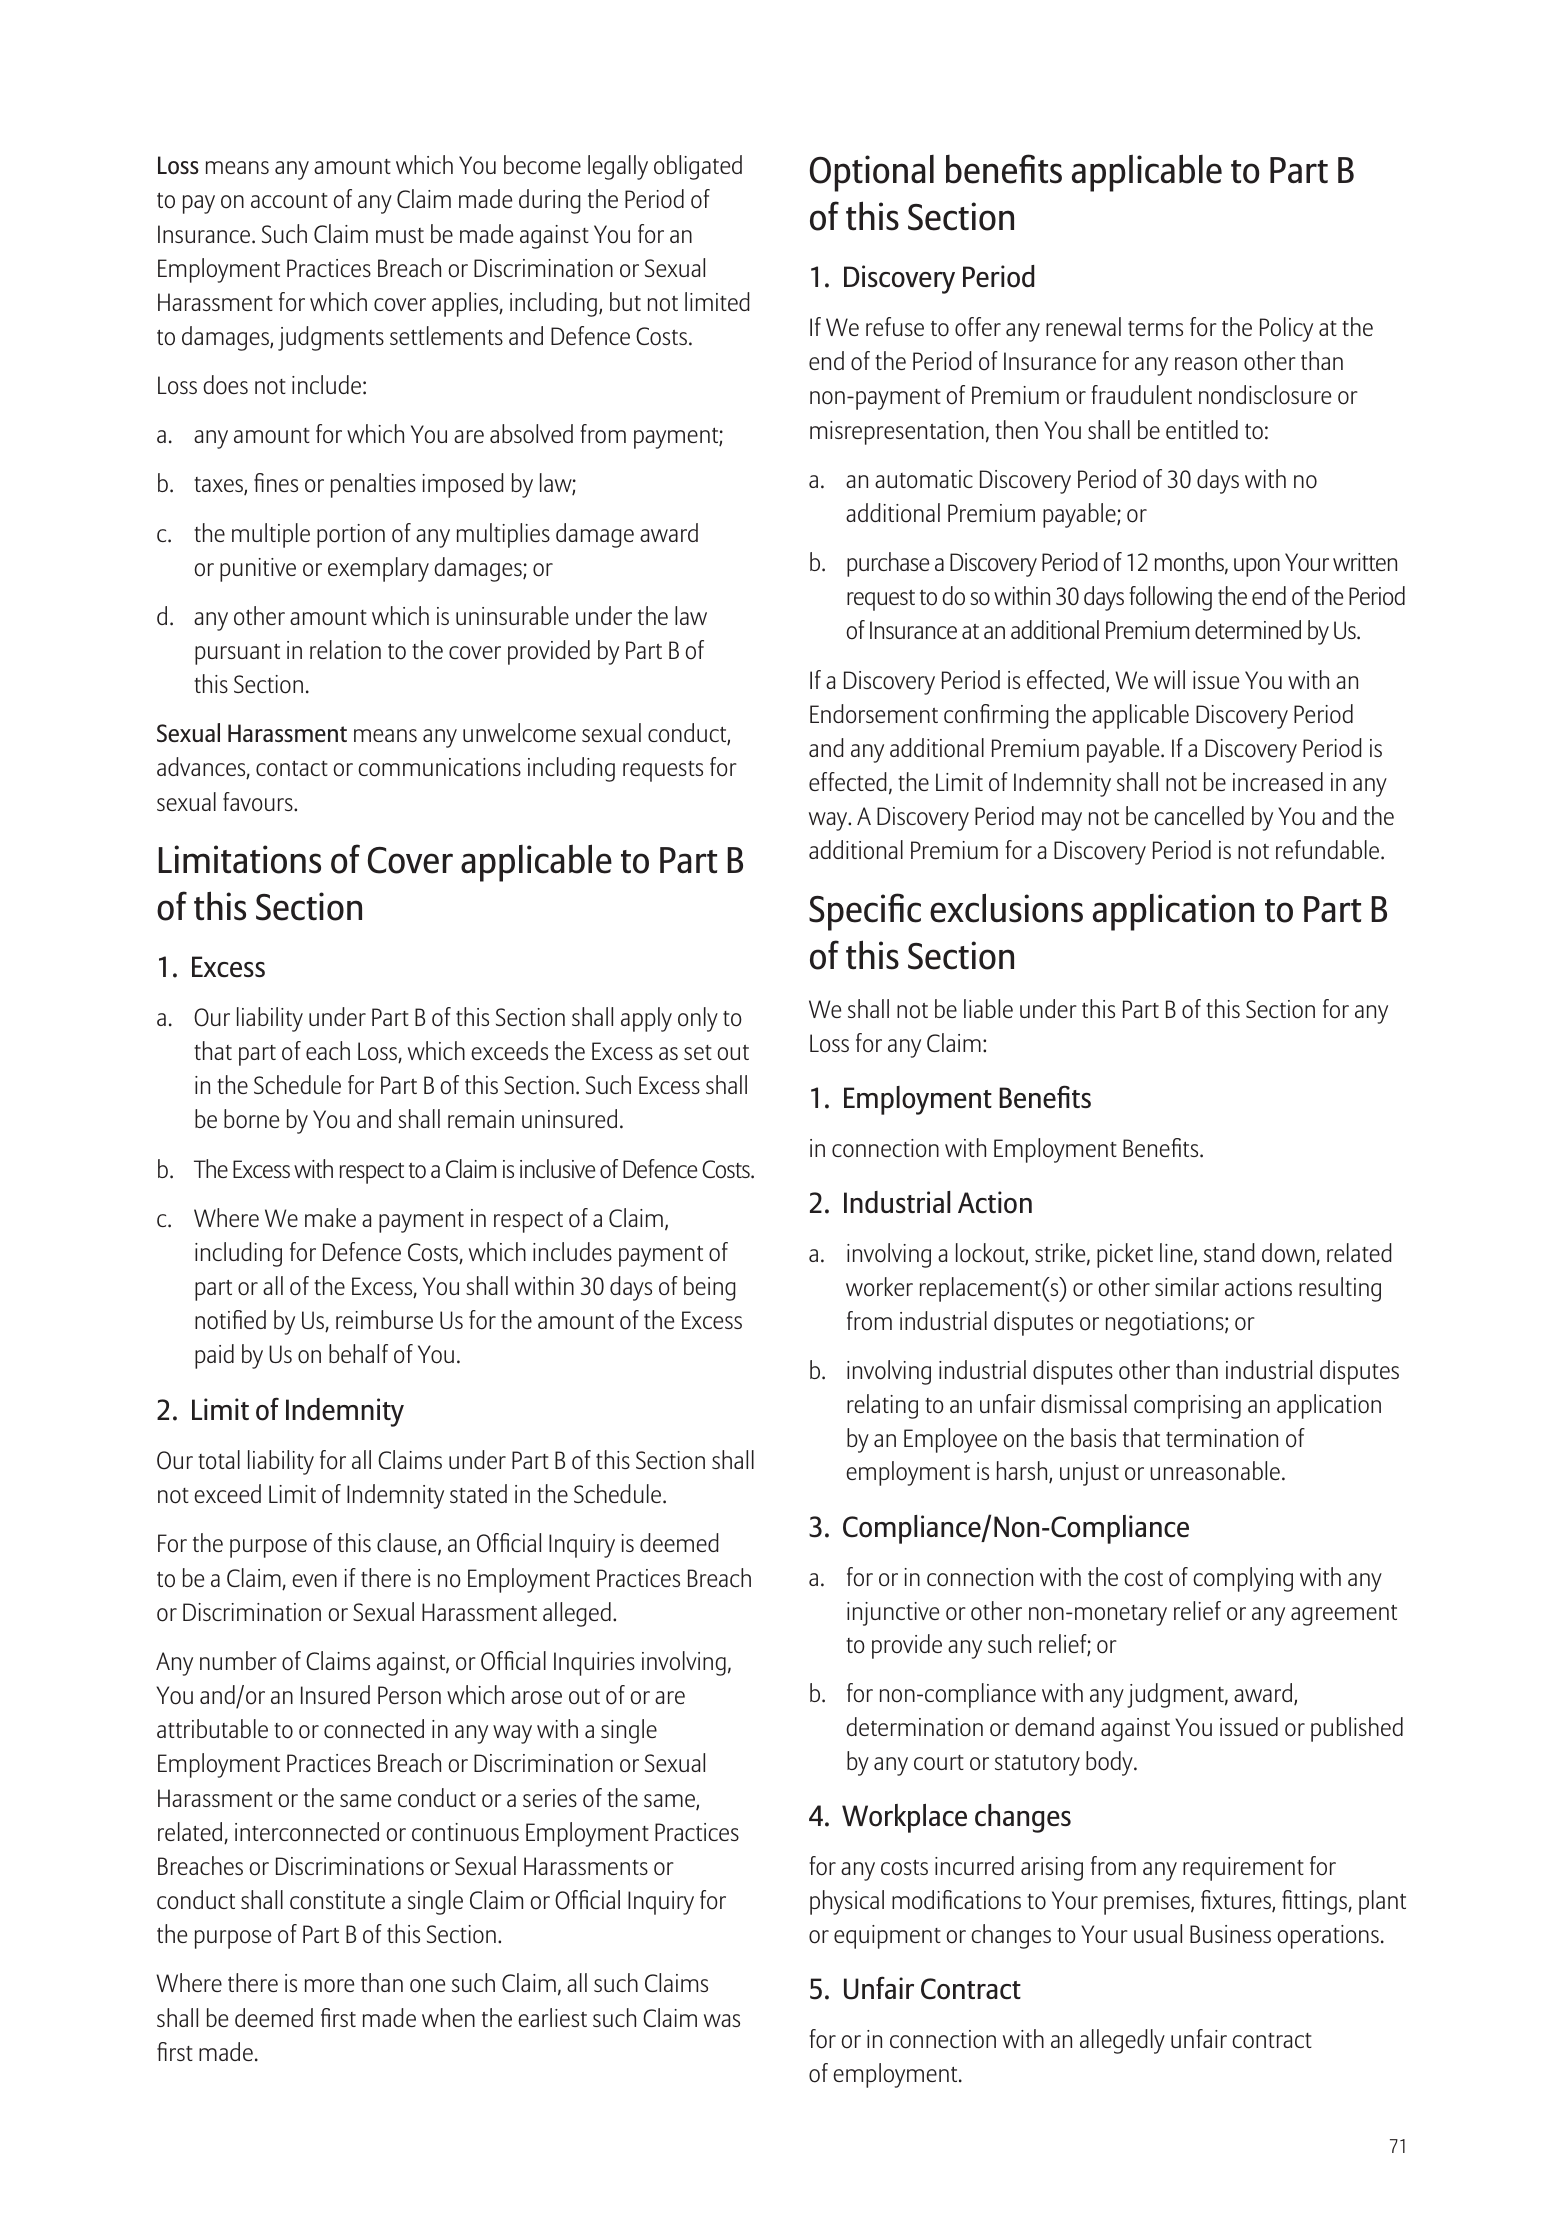 Image resolution: width=1565 pixels, height=2214 pixels. I want to click on Policy, so click(1286, 329).
